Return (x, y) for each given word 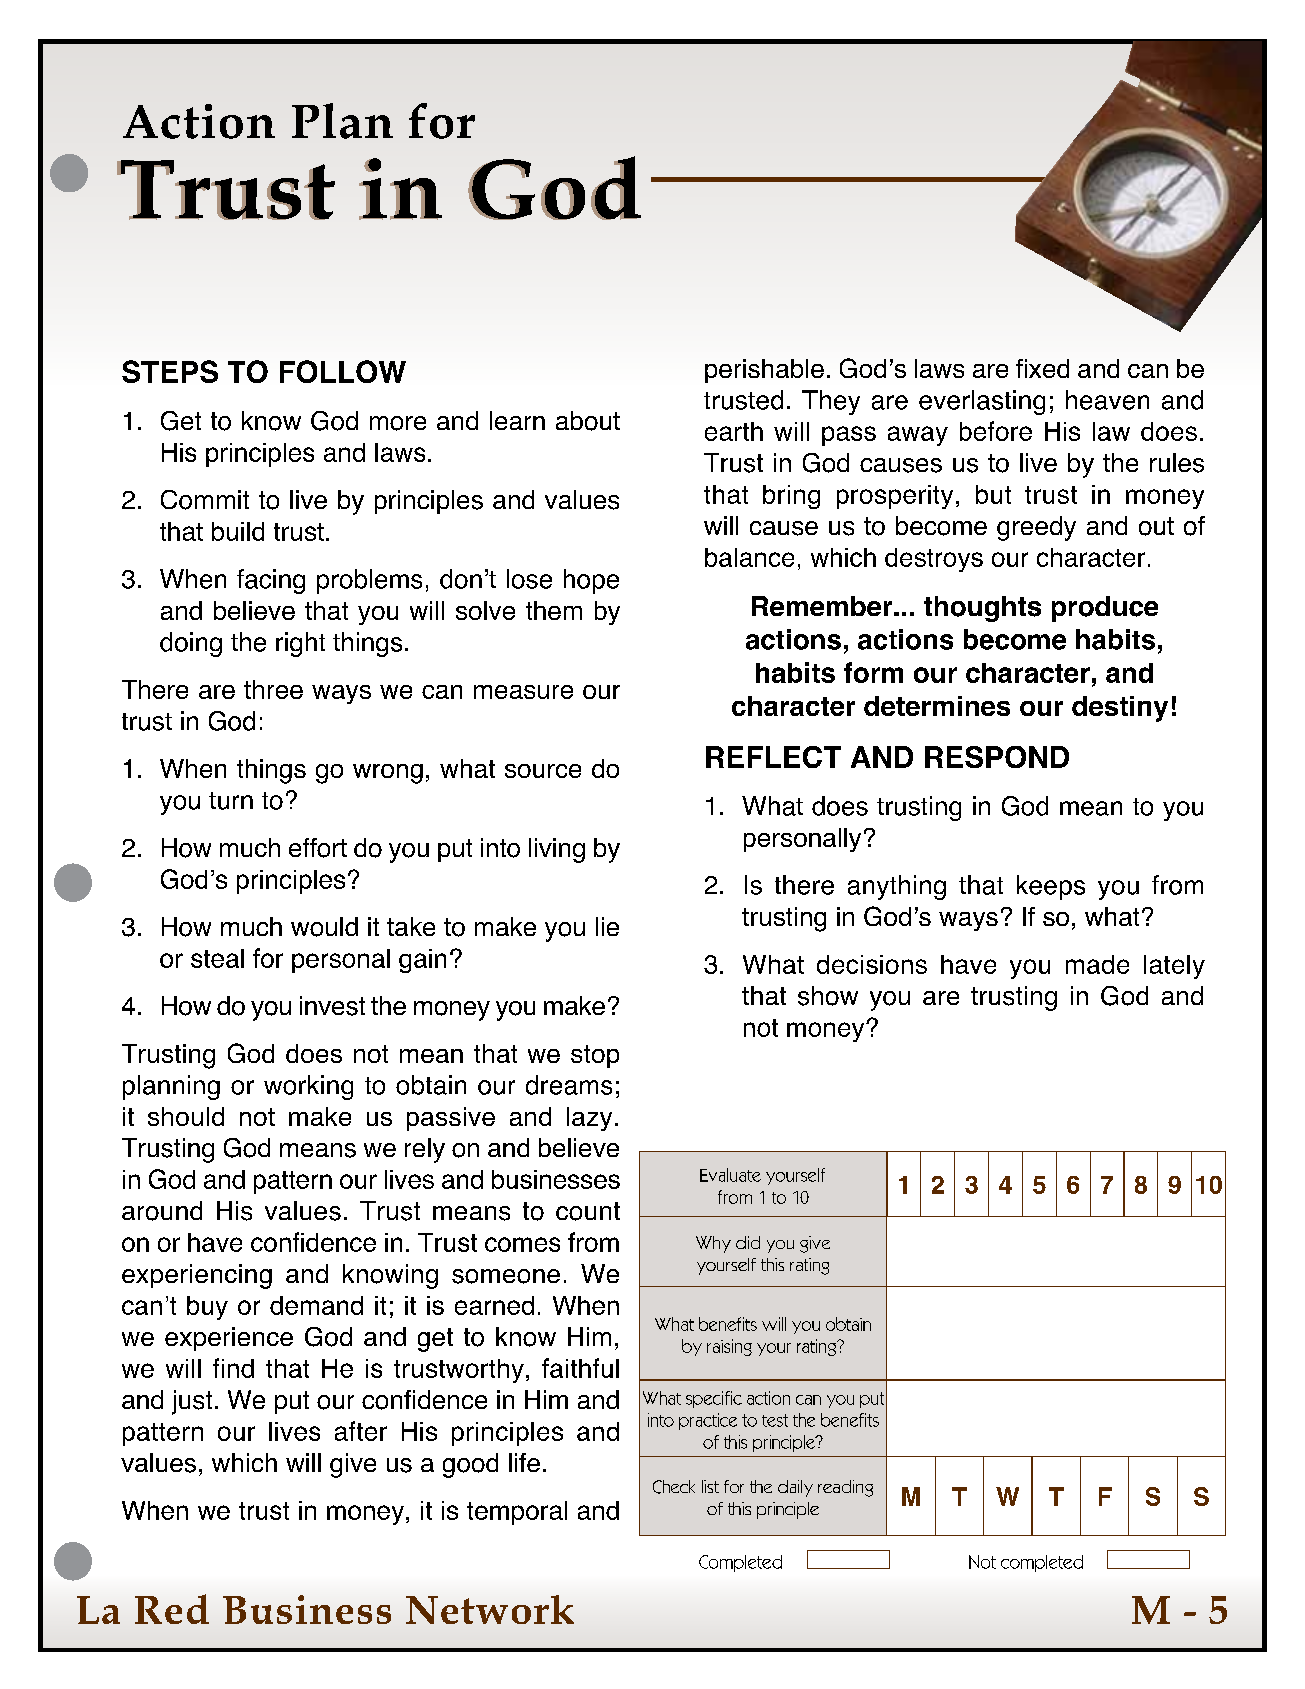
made (1097, 964)
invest (332, 1006)
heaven (1107, 400)
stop (595, 1056)
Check (674, 1487)
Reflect (773, 757)
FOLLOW (343, 371)
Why (713, 1244)
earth (734, 431)
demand (316, 1305)
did (748, 1242)
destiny (1120, 709)
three (273, 689)
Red (172, 1609)
